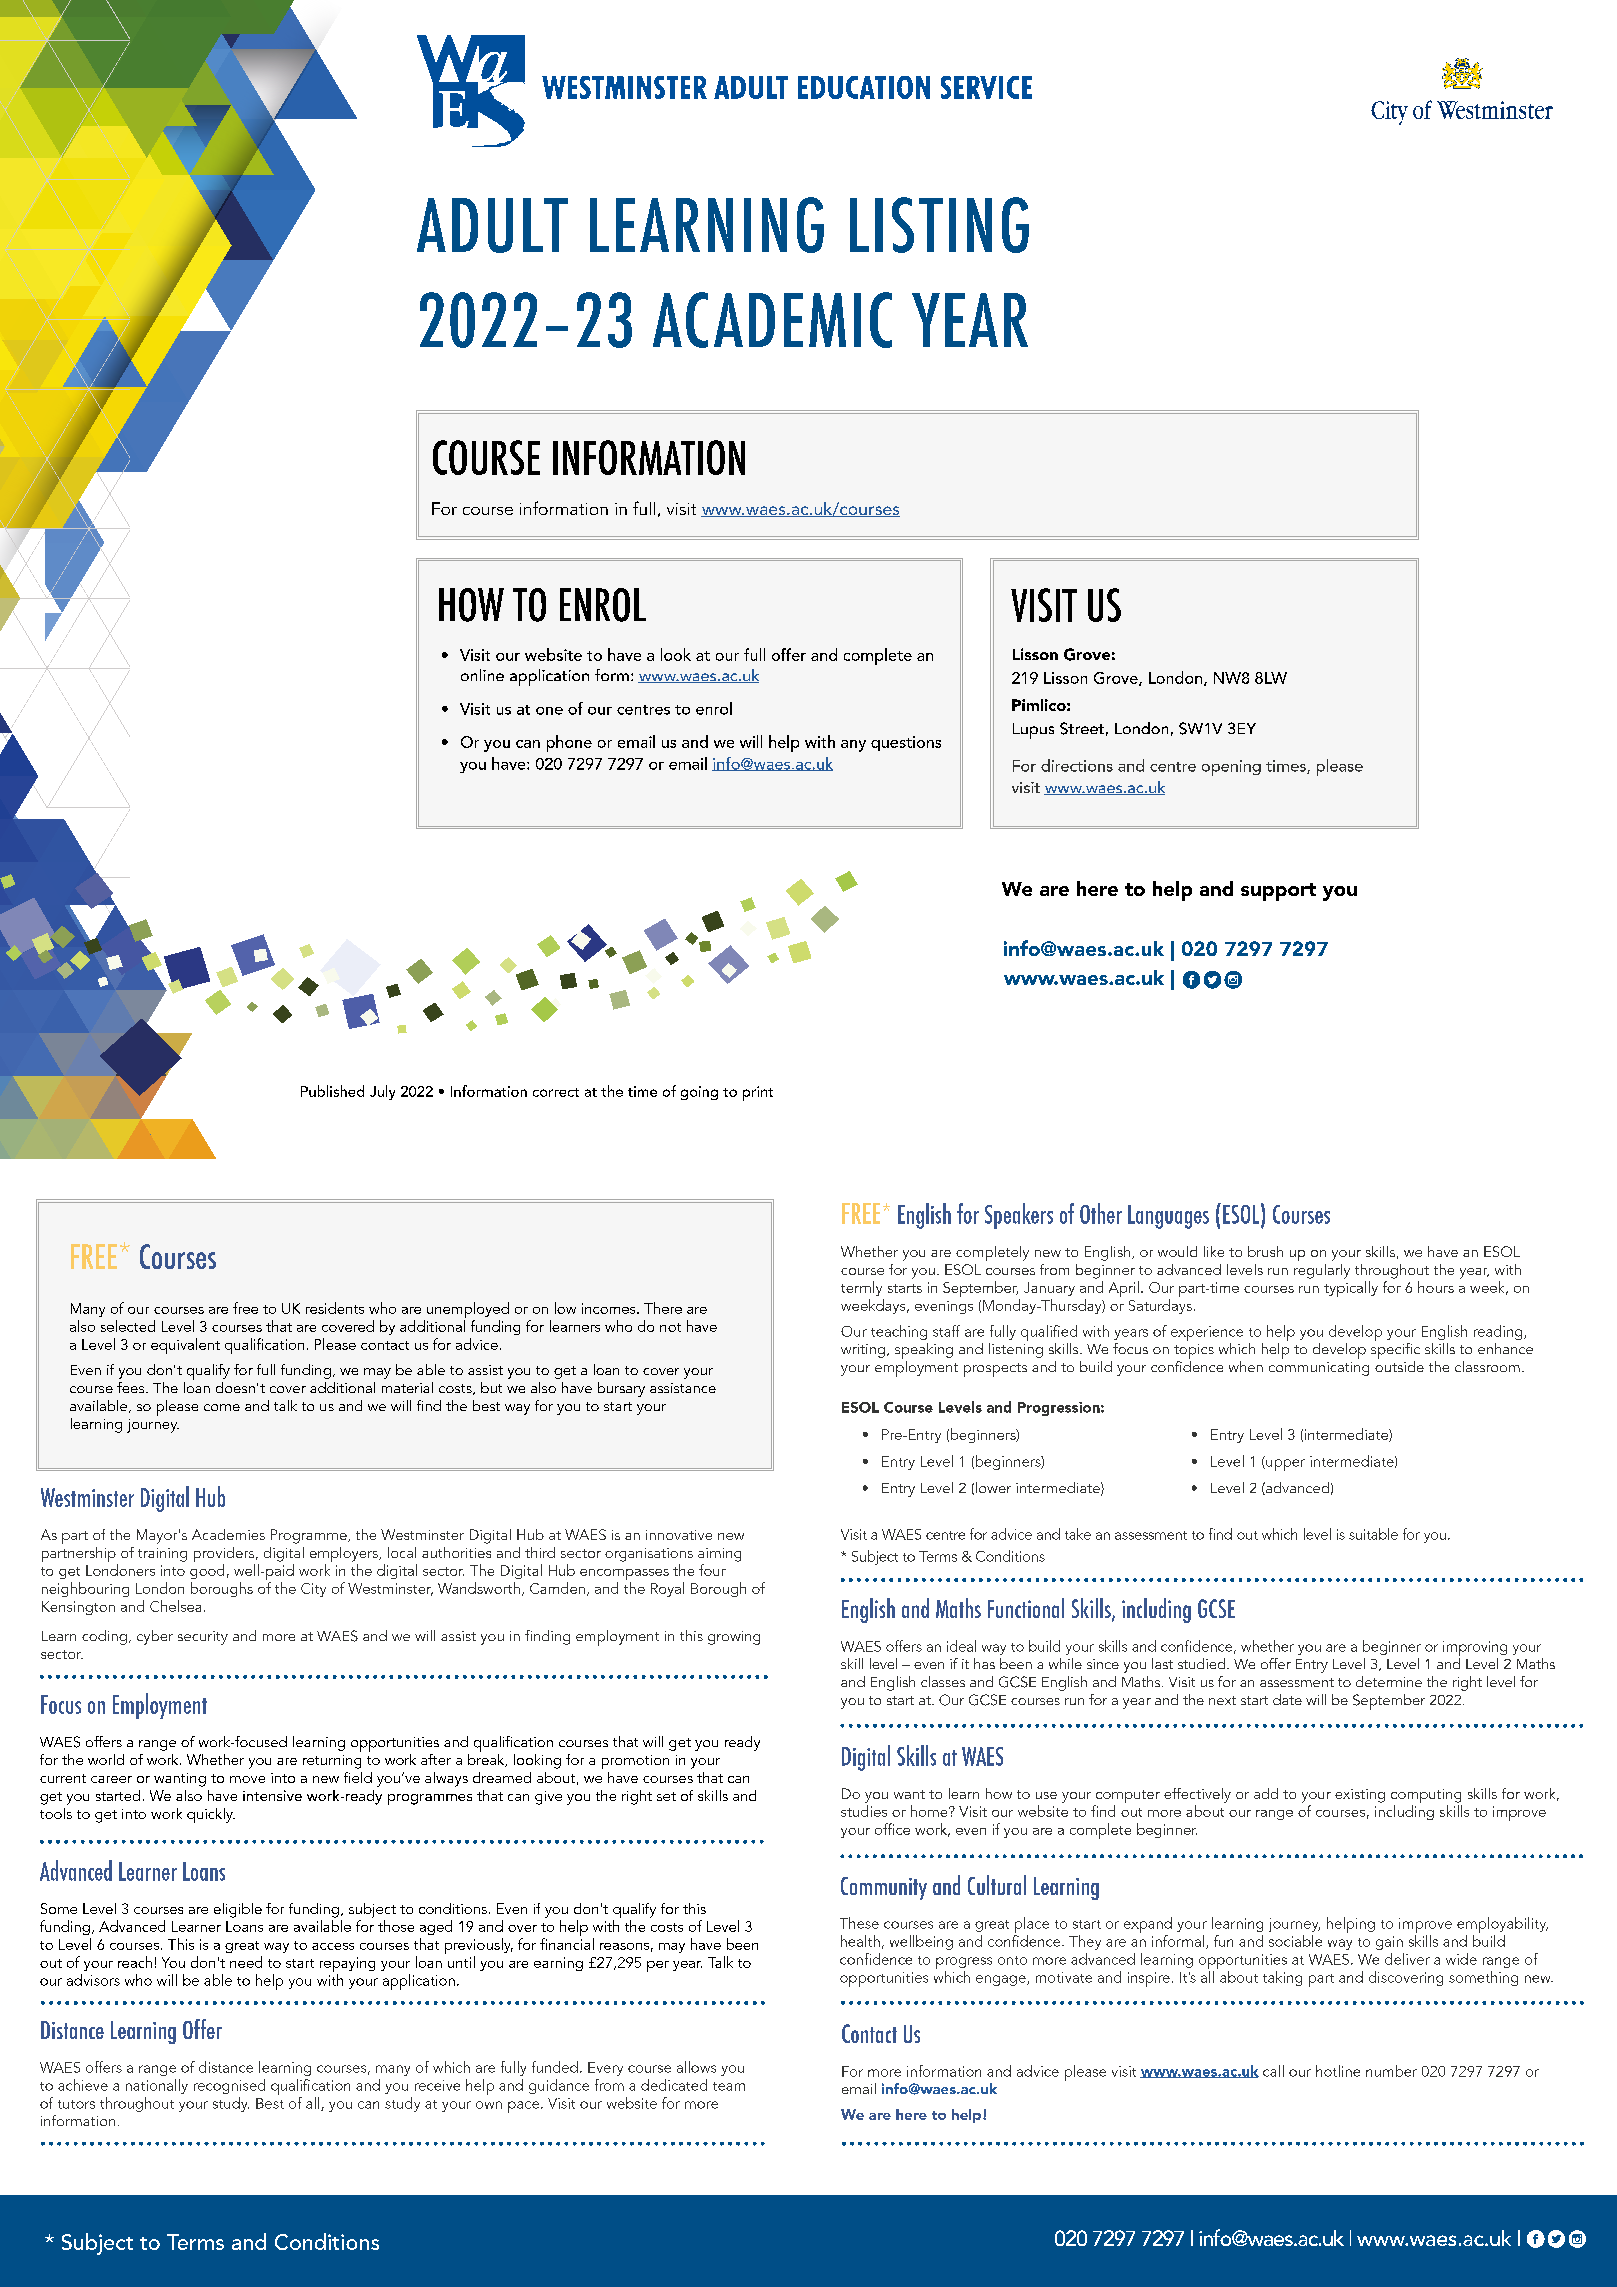  What do you see at coordinates (1265, 1251) in the screenshot?
I see `brush` at bounding box center [1265, 1251].
